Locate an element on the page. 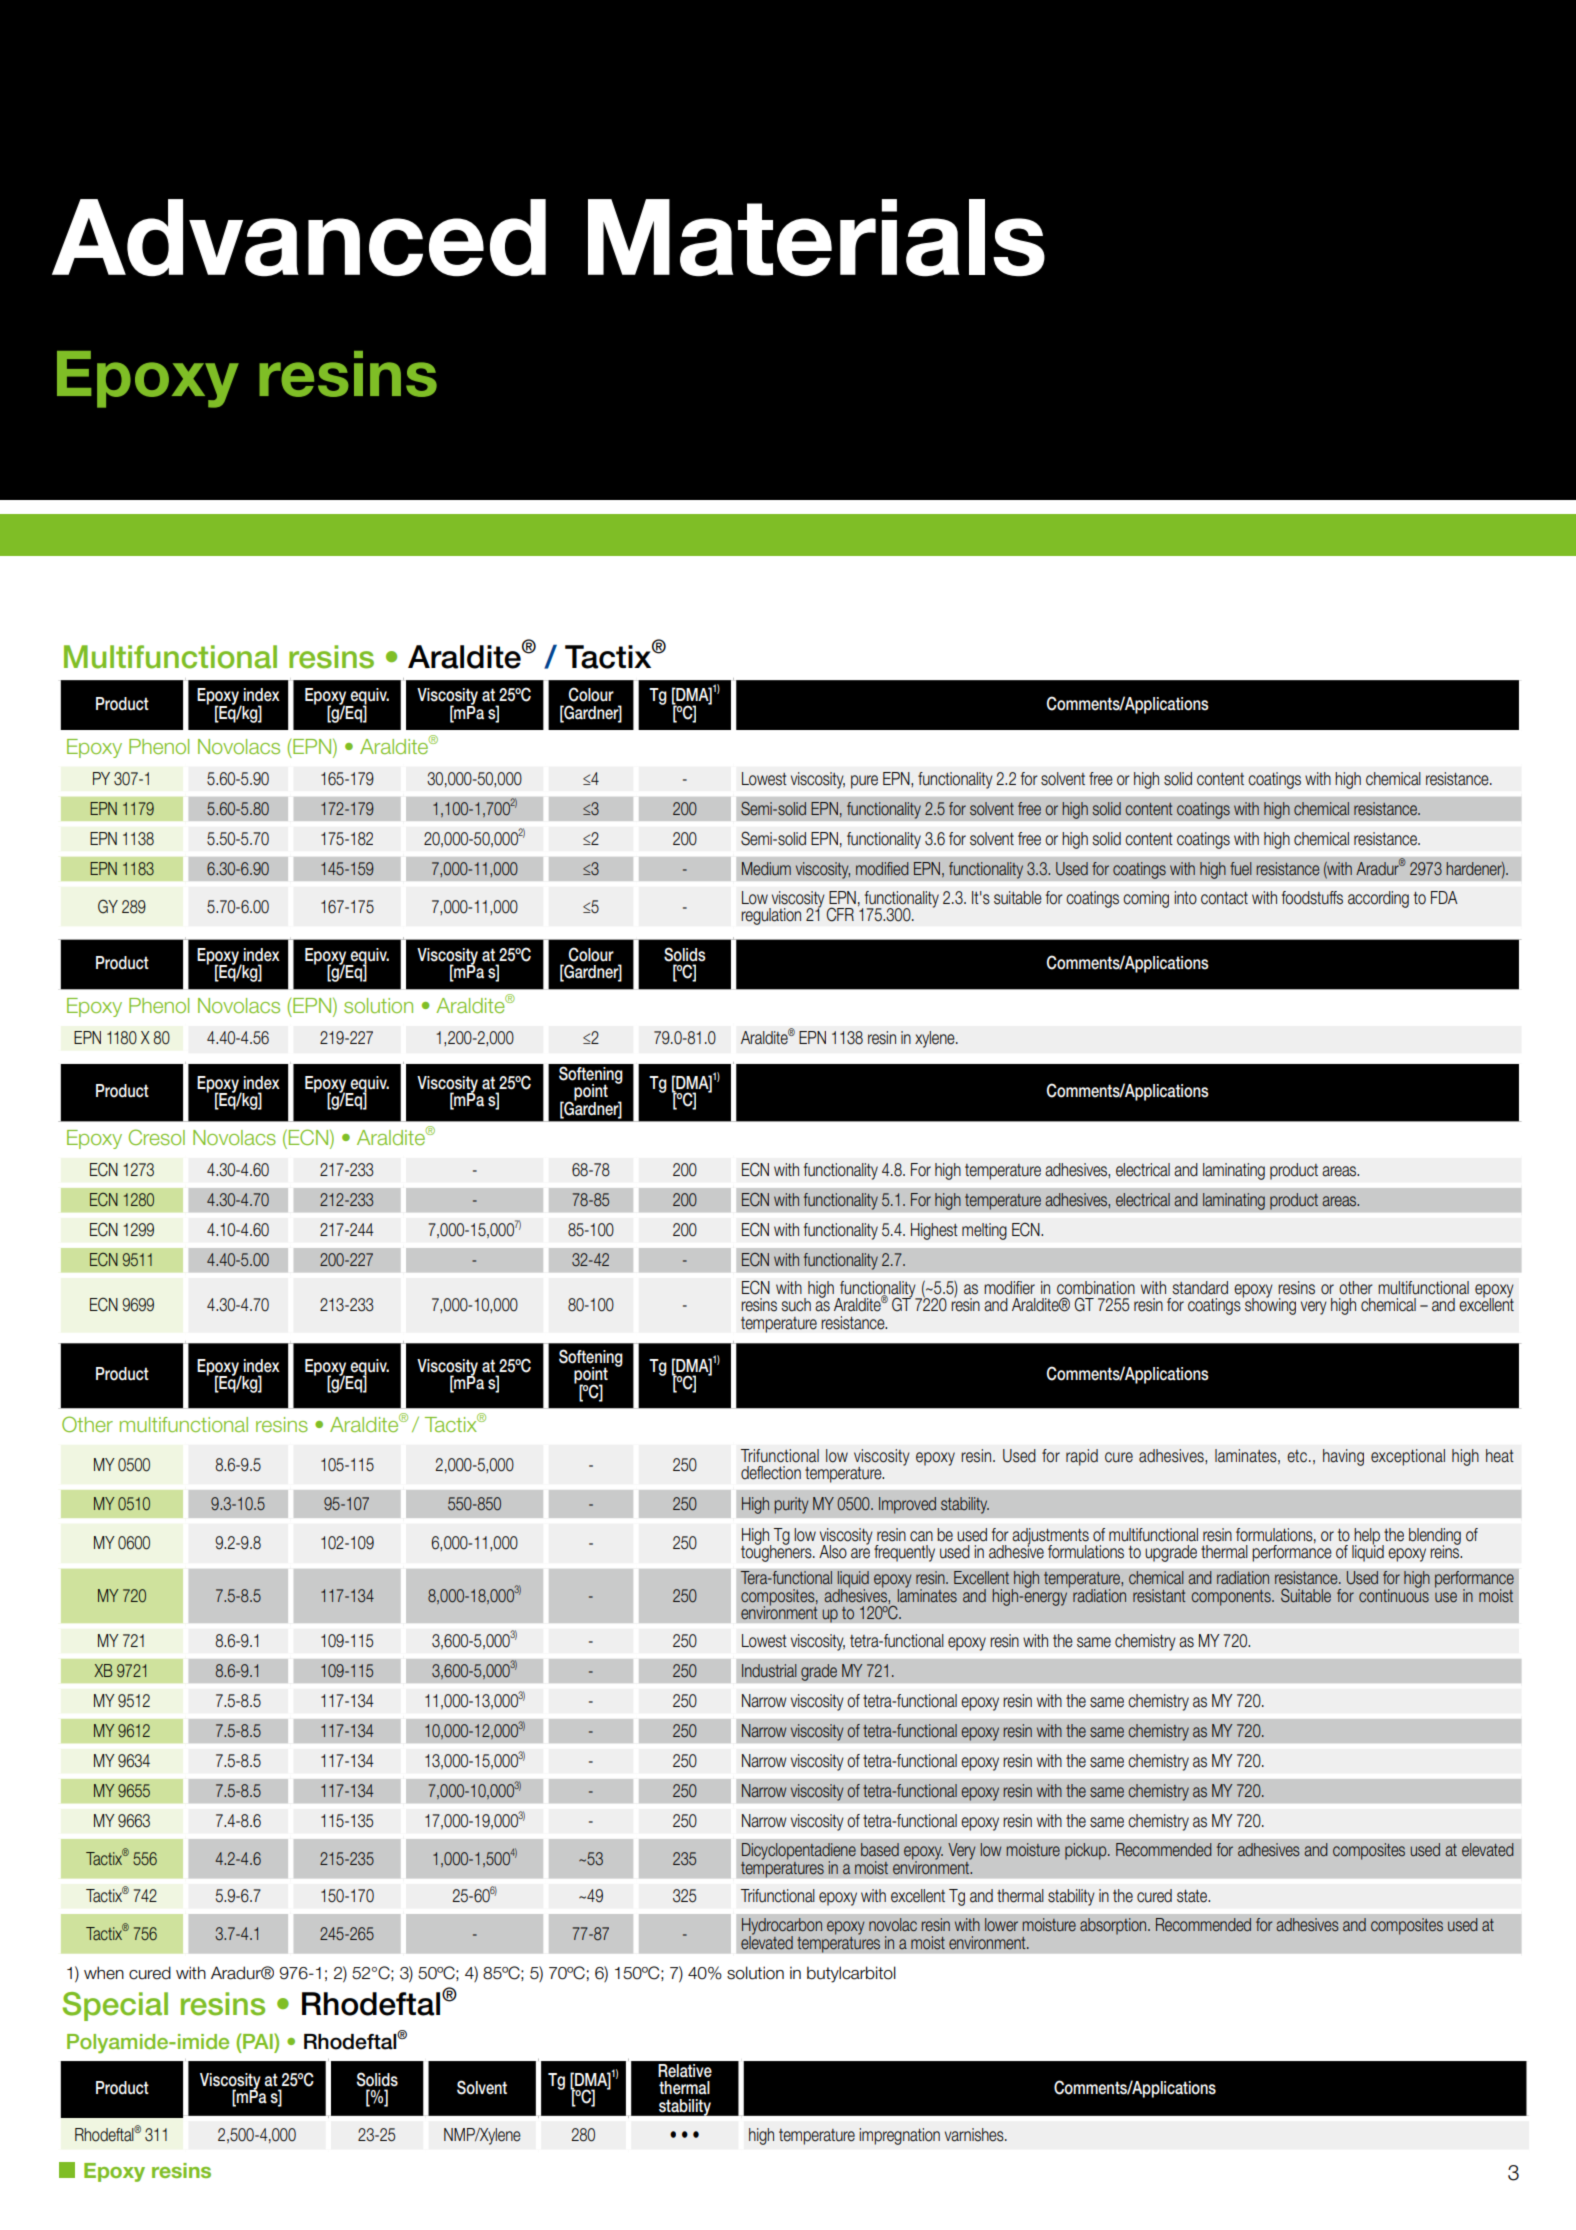 This page has height=2230, width=1576. foodstuffs is located at coordinates (1312, 898).
